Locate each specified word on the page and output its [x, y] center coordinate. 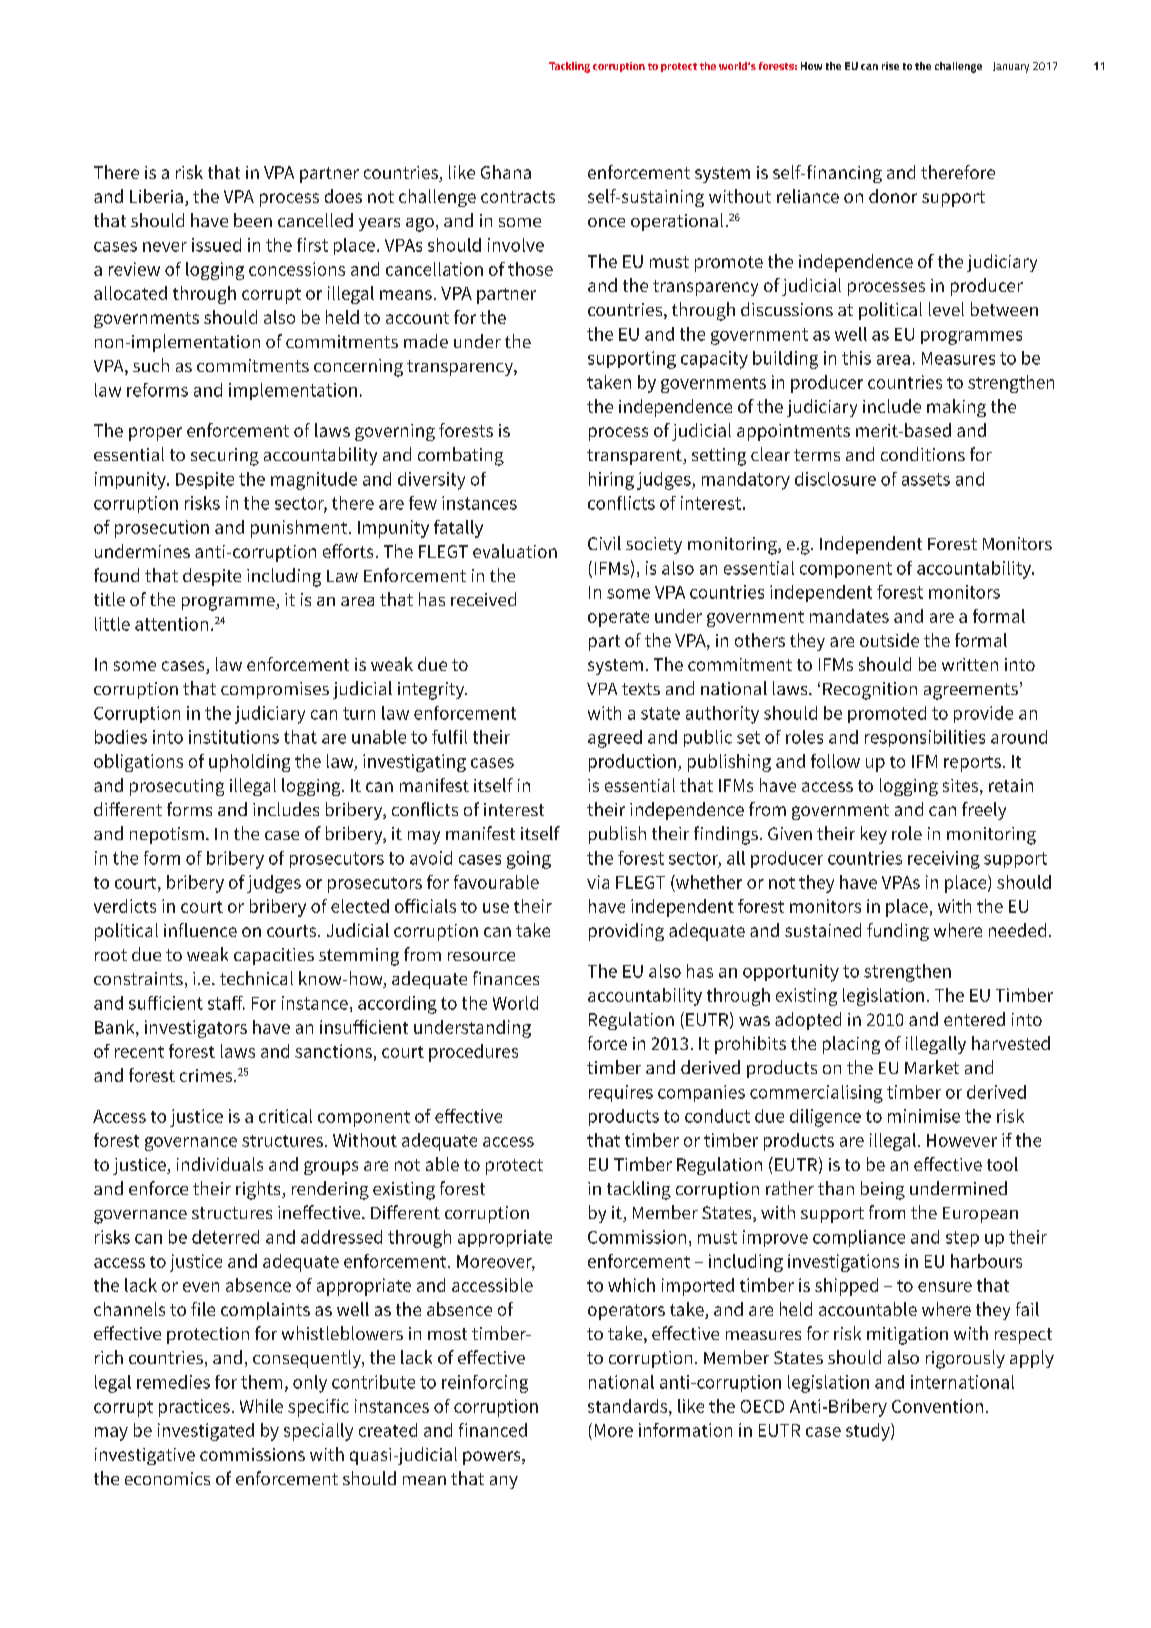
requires [621, 1093]
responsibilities [925, 738]
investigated [206, 1432]
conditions [923, 454]
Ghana [506, 172]
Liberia [156, 196]
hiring [611, 481]
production [632, 763]
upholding [249, 763]
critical [285, 1116]
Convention [937, 1406]
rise [890, 66]
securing [225, 457]
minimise [924, 1116]
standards [629, 1406]
